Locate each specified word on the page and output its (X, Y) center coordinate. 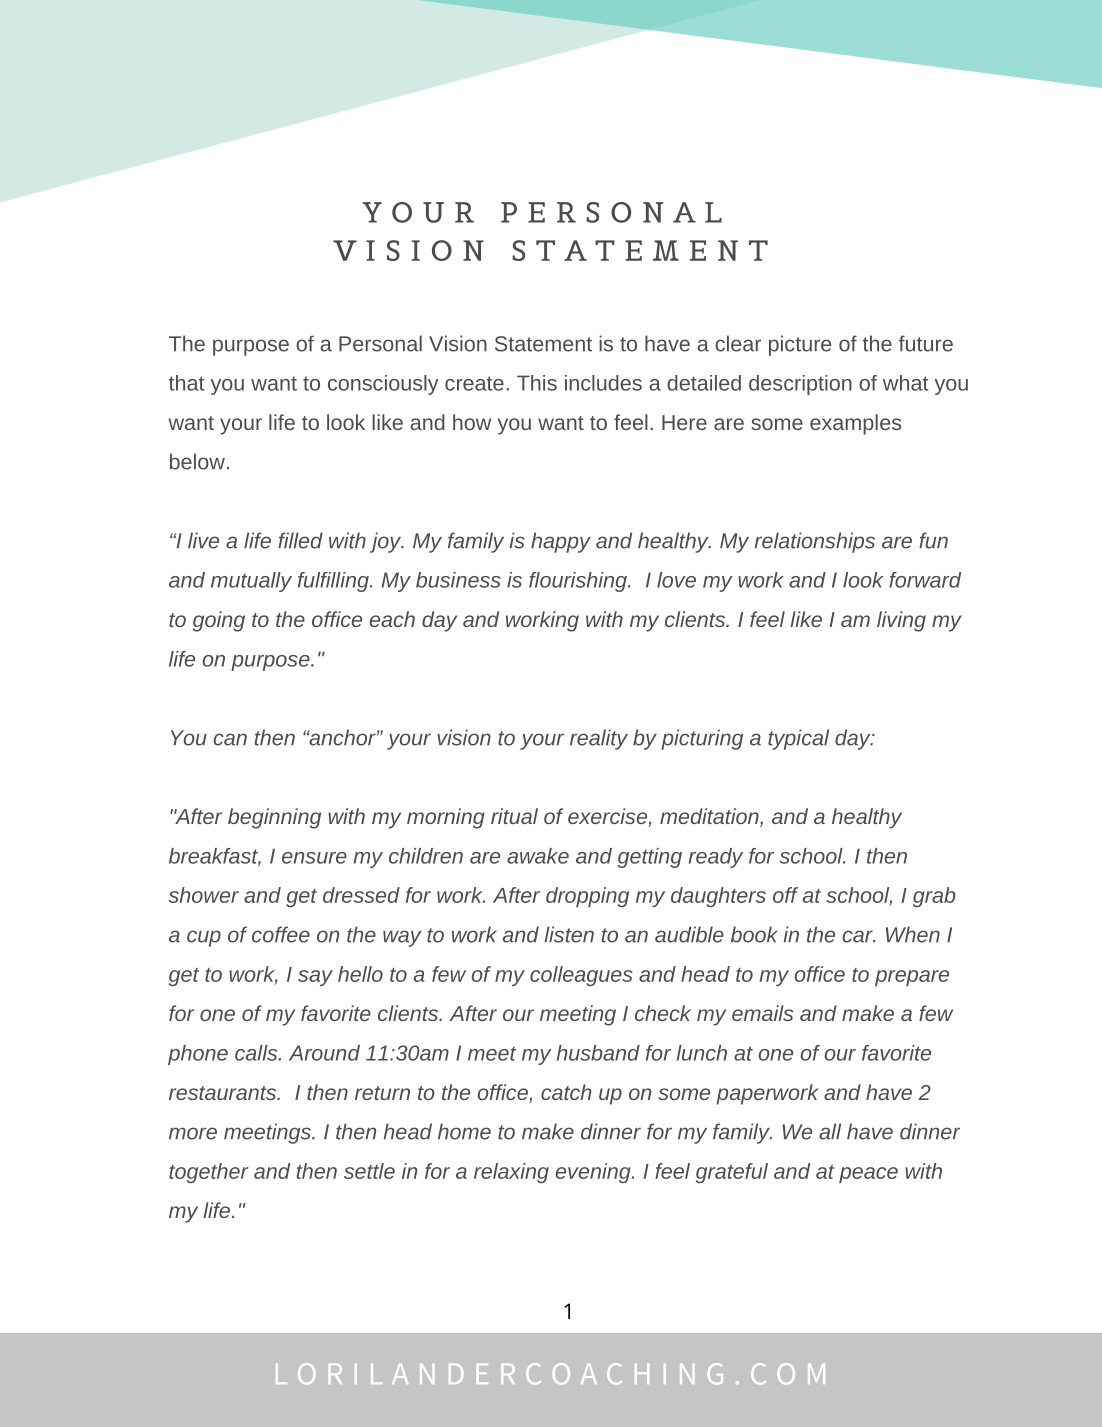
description (800, 385)
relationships (815, 542)
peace (868, 1175)
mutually (251, 582)
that (187, 383)
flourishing (579, 582)
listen (569, 934)
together (208, 1173)
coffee (281, 934)
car (859, 936)
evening (594, 1173)
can (230, 739)
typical (798, 739)
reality (599, 739)
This (537, 383)
